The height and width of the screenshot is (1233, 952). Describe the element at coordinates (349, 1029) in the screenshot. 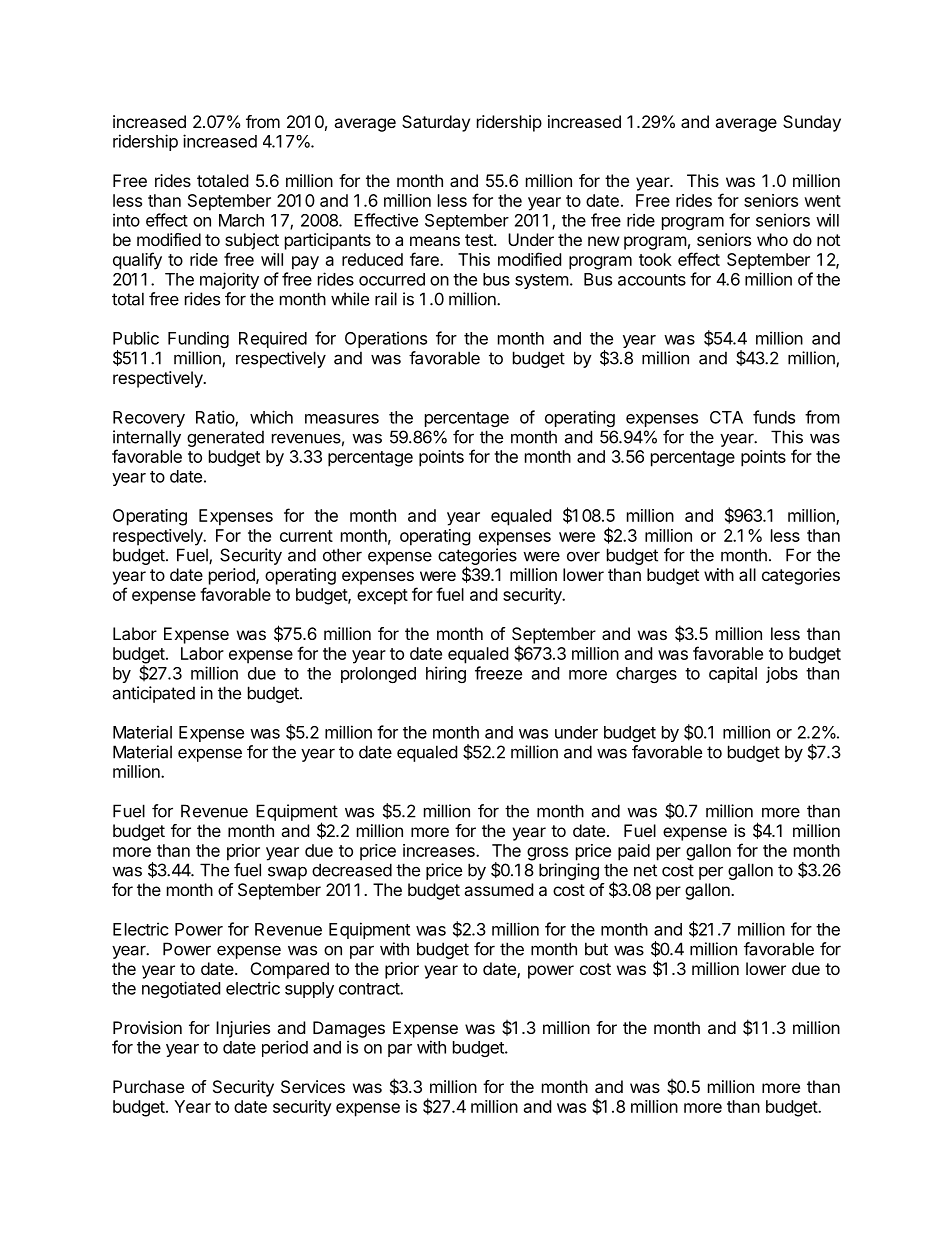

I see `Damages` at that location.
